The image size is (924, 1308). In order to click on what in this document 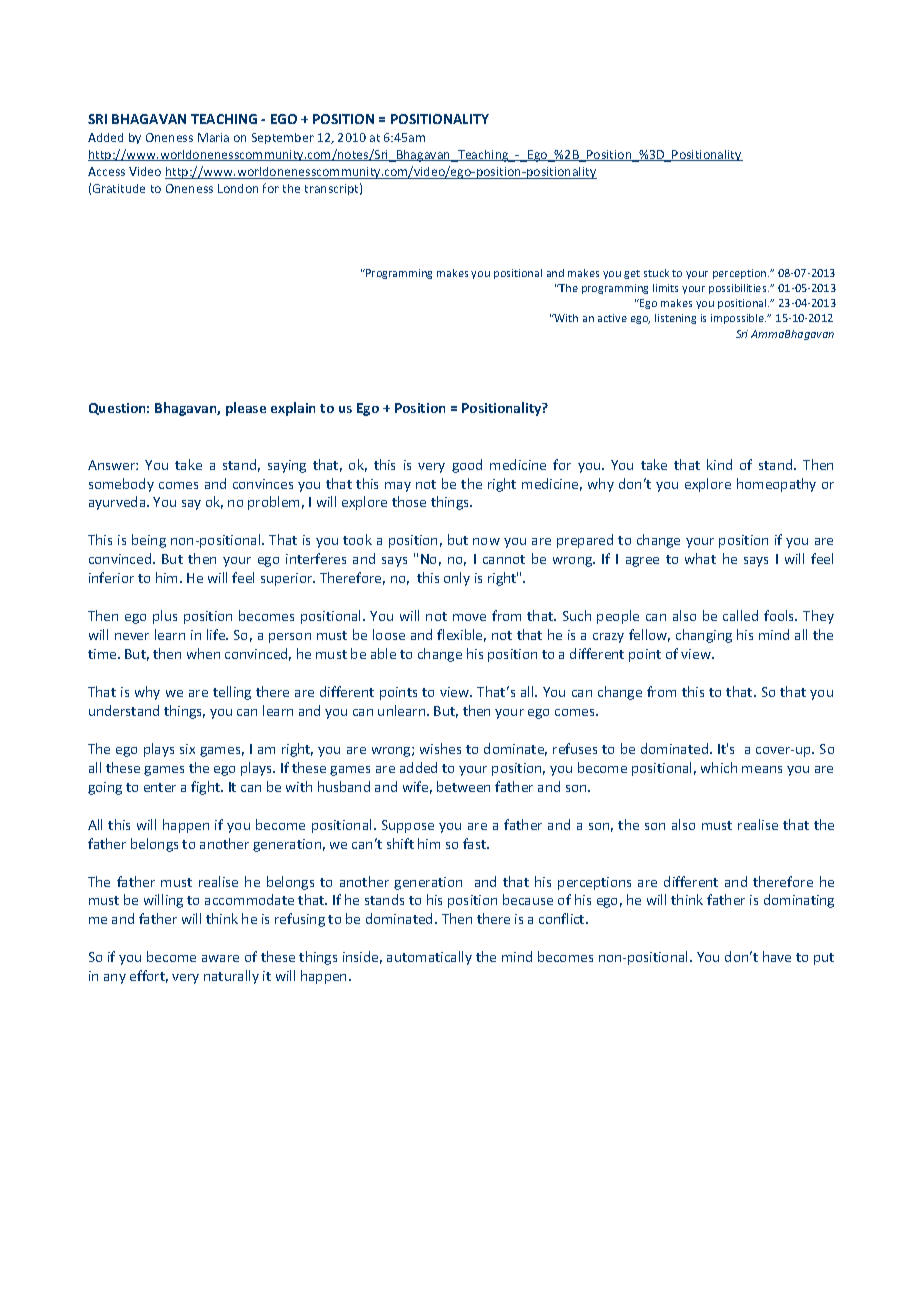, I will do `click(700, 558)`.
